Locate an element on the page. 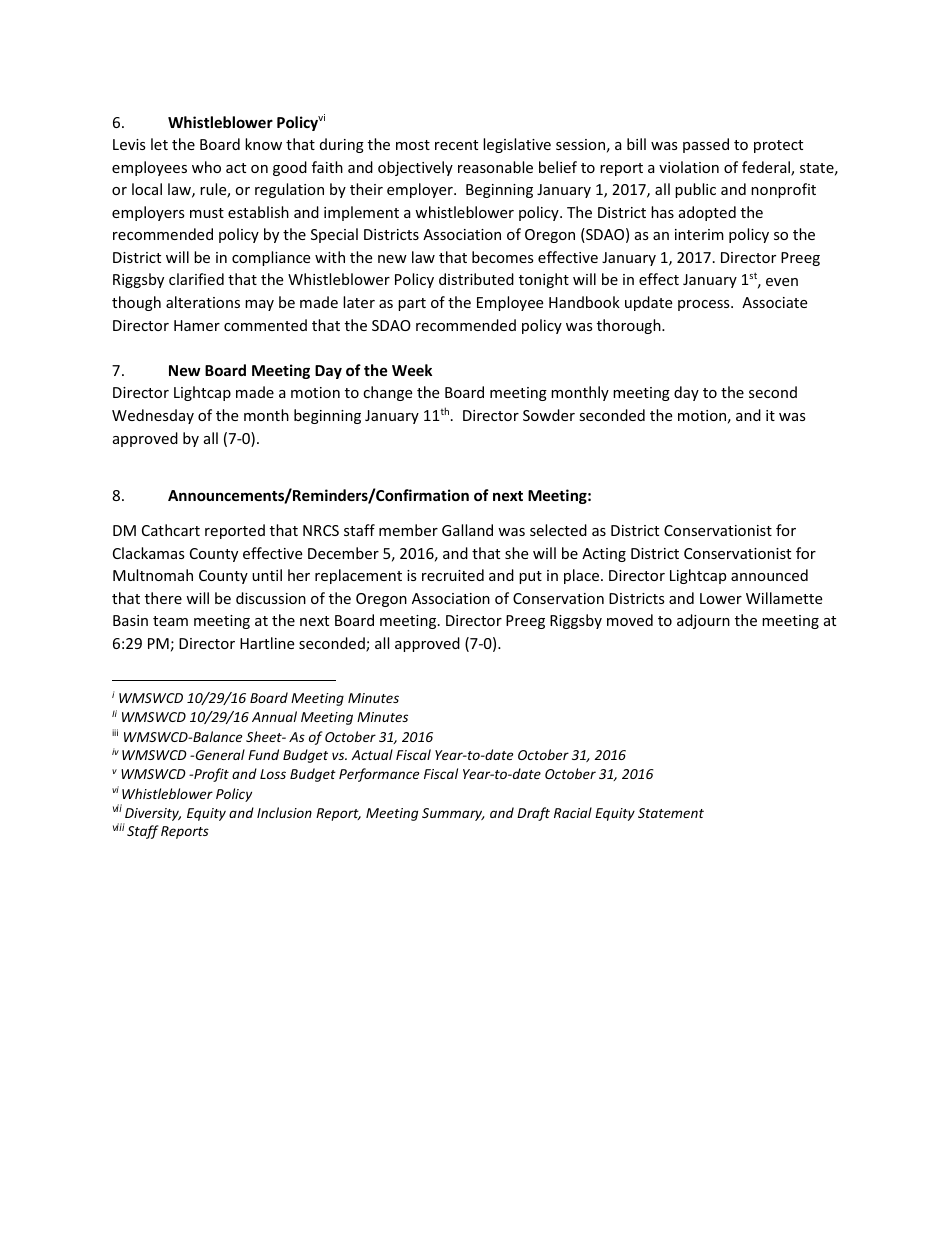  objectively is located at coordinates (415, 168).
